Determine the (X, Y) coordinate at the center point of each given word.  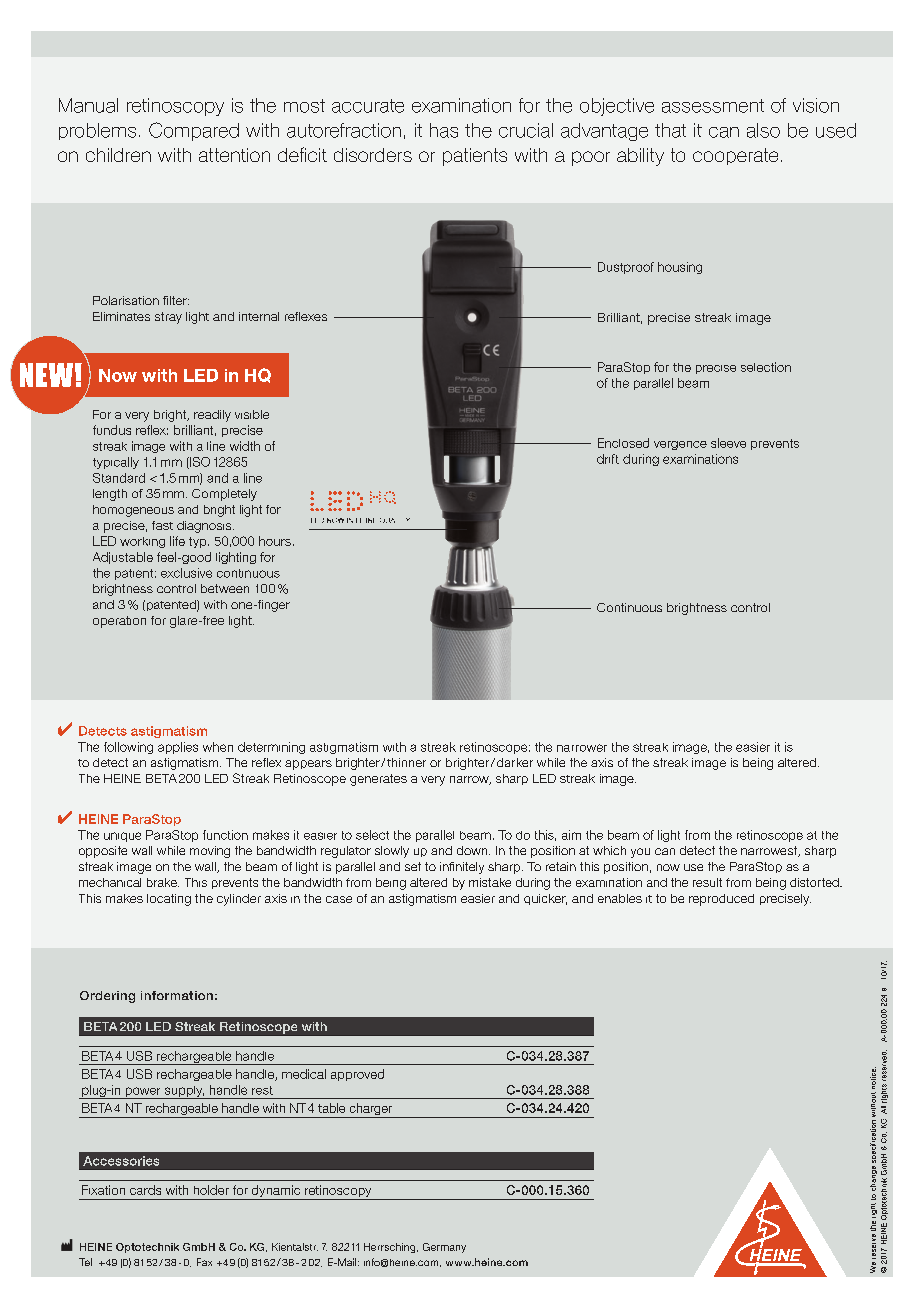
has (444, 130)
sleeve (728, 443)
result (707, 882)
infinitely (462, 868)
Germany (444, 1248)
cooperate (735, 156)
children (118, 155)
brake (163, 882)
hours (275, 541)
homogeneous (133, 511)
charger (371, 1110)
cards (145, 1190)
